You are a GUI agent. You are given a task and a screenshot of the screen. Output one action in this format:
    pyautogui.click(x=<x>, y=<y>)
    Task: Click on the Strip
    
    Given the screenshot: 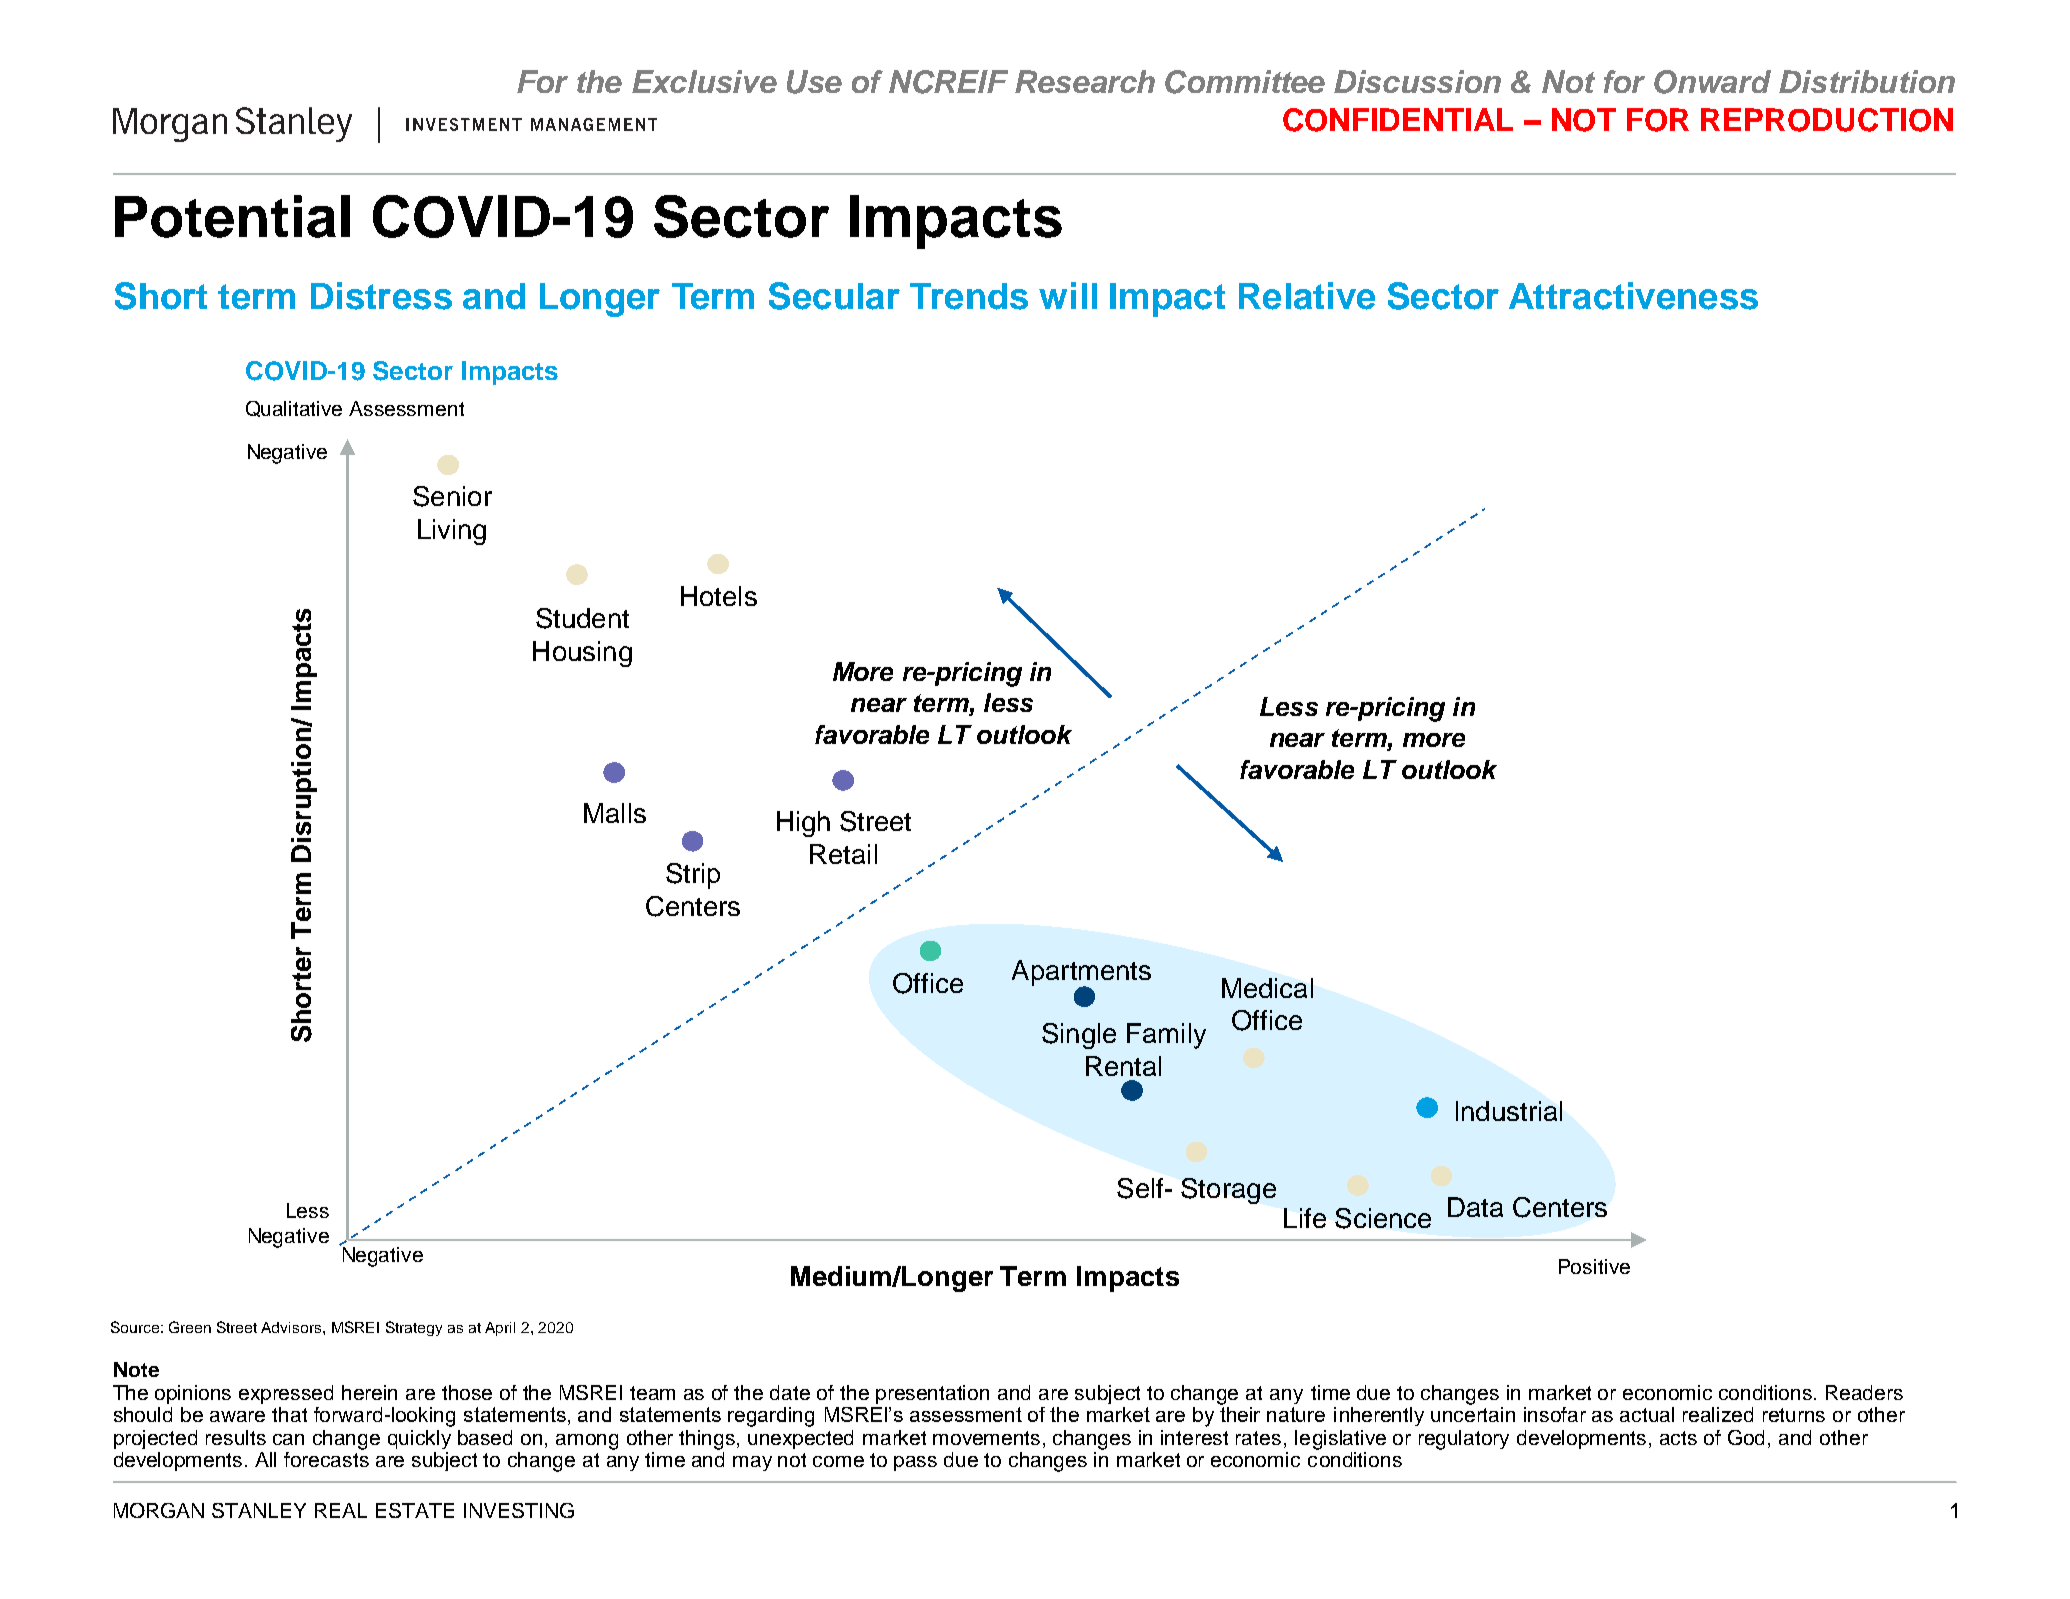 What is the action you would take?
    pyautogui.click(x=693, y=876)
